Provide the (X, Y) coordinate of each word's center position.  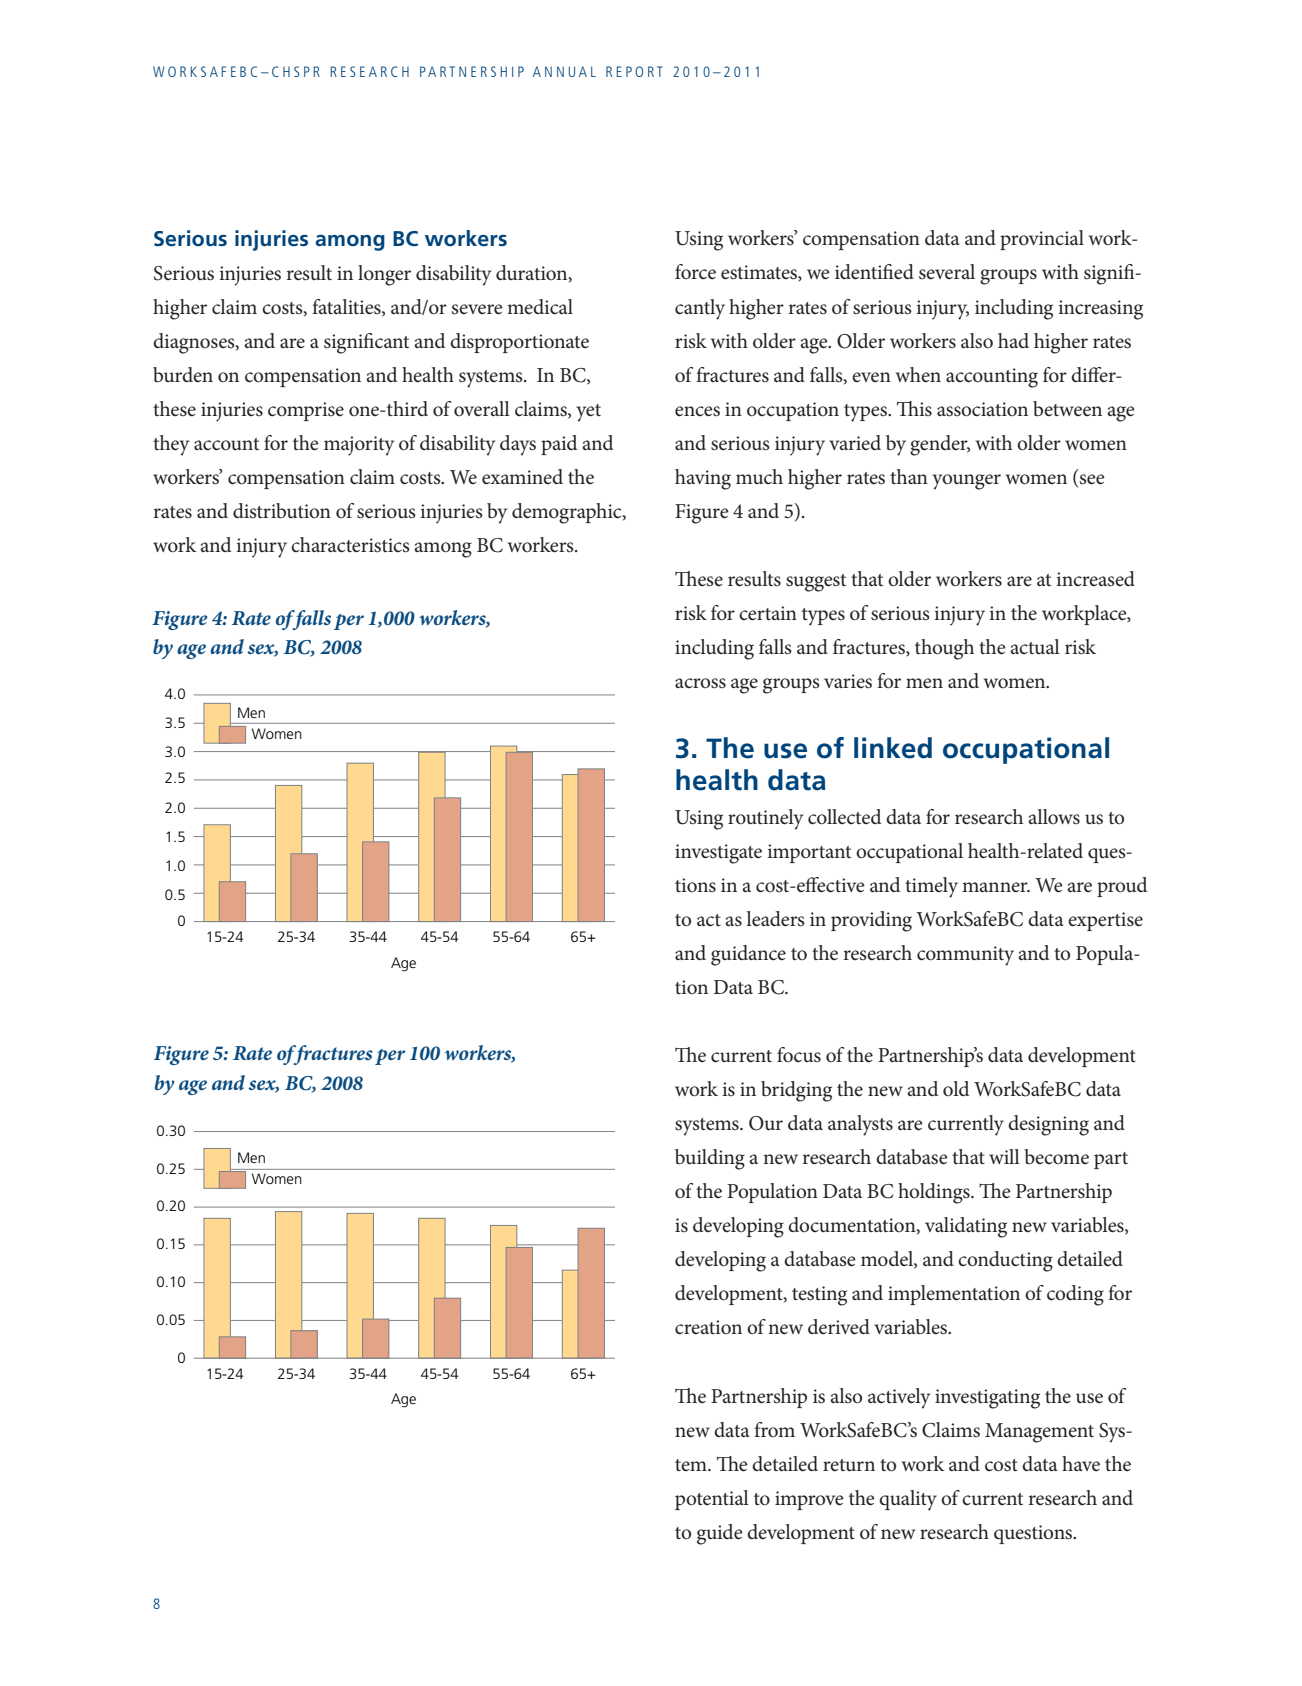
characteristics (350, 545)
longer (384, 275)
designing (1048, 1125)
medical (540, 307)
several (947, 272)
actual (1035, 647)
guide (720, 1534)
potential (712, 1500)
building (710, 1159)
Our (766, 1123)
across (700, 683)
